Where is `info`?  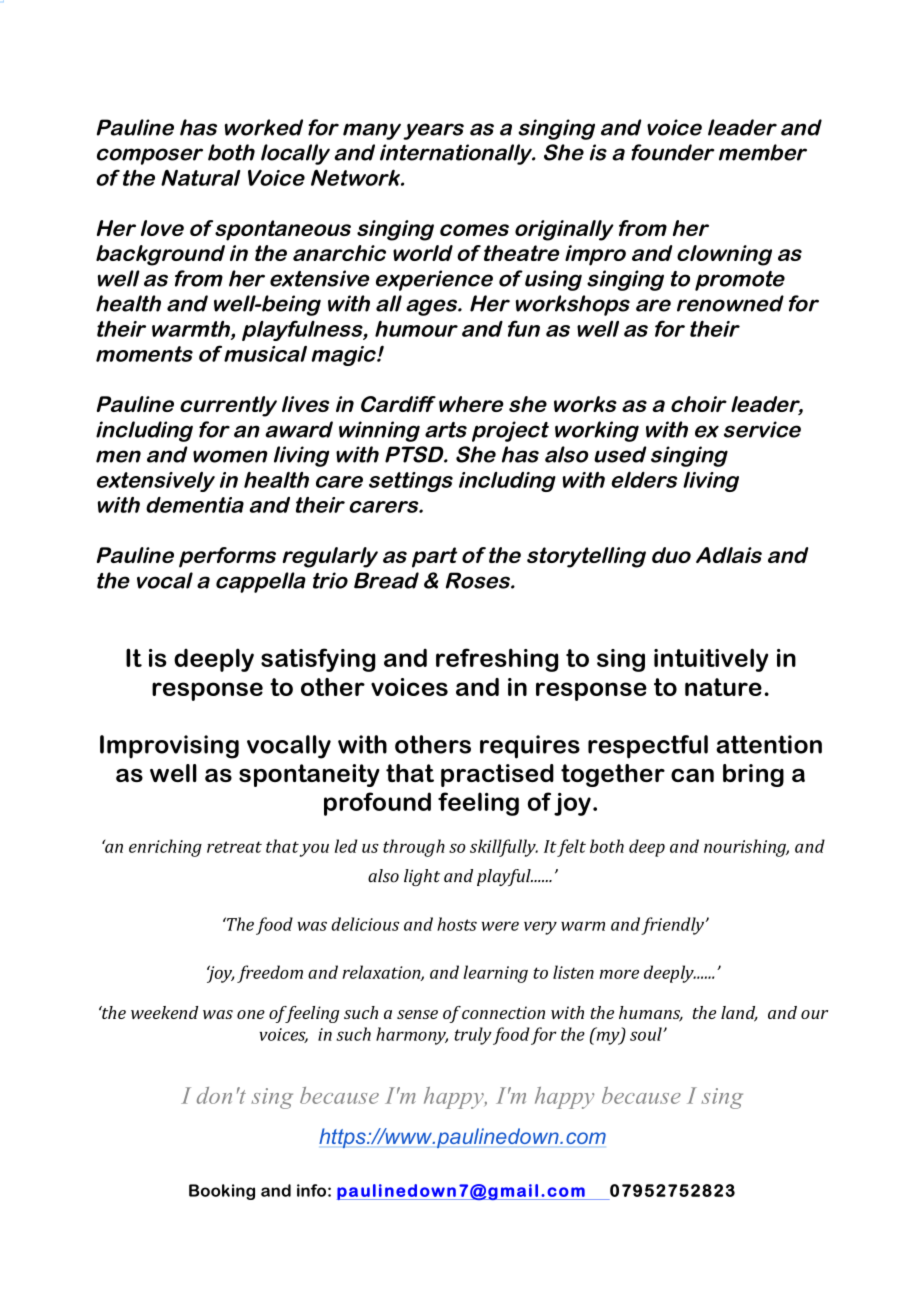 info is located at coordinates (311, 1190).
